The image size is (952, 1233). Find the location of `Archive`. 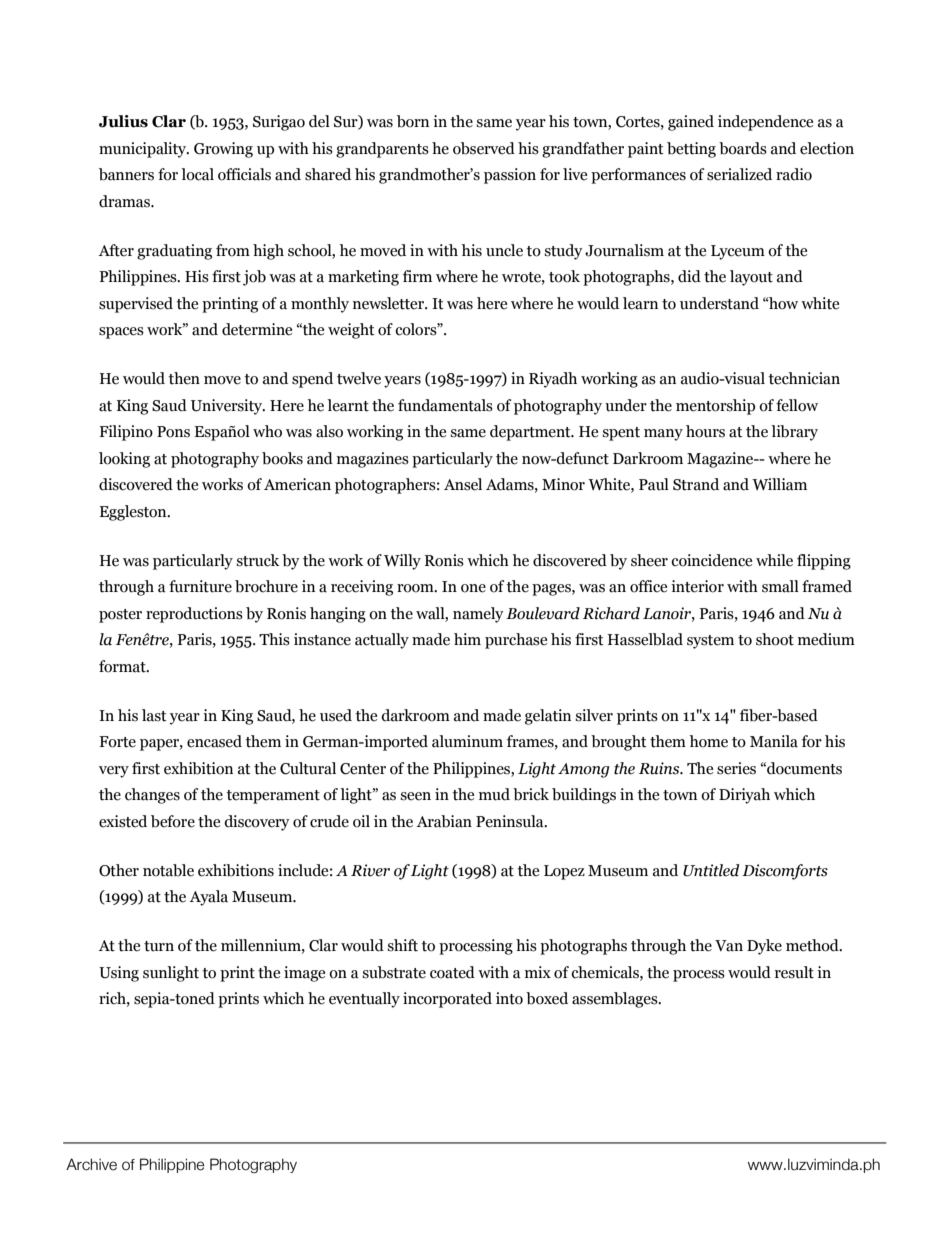

Archive is located at coordinates (91, 1164).
